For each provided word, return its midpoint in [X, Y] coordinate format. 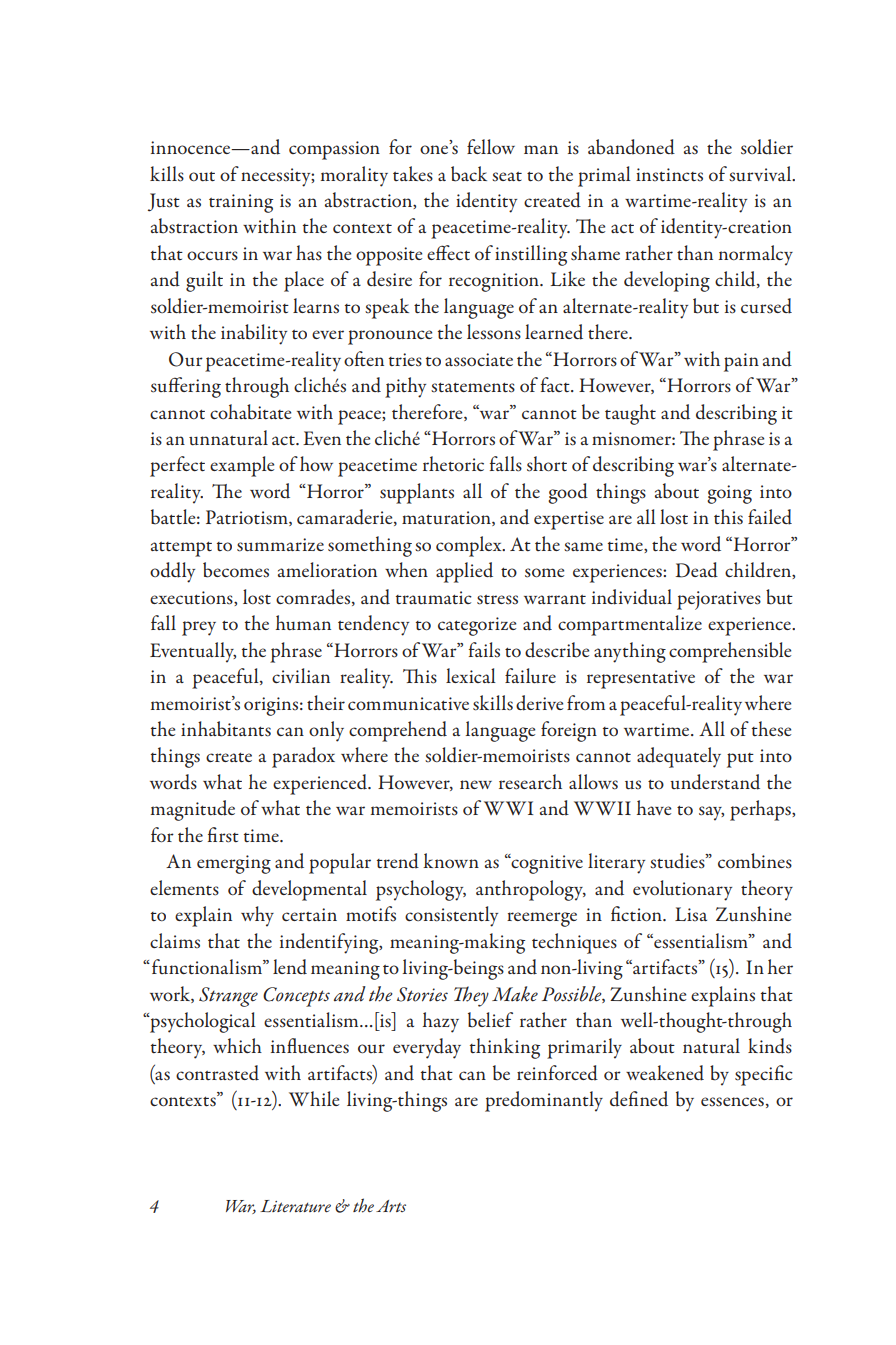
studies [678, 861]
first [223, 835]
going [729, 494]
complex [470, 546]
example [242, 466]
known [451, 860]
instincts [669, 175]
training [241, 203]
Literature [295, 1206]
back [469, 174]
